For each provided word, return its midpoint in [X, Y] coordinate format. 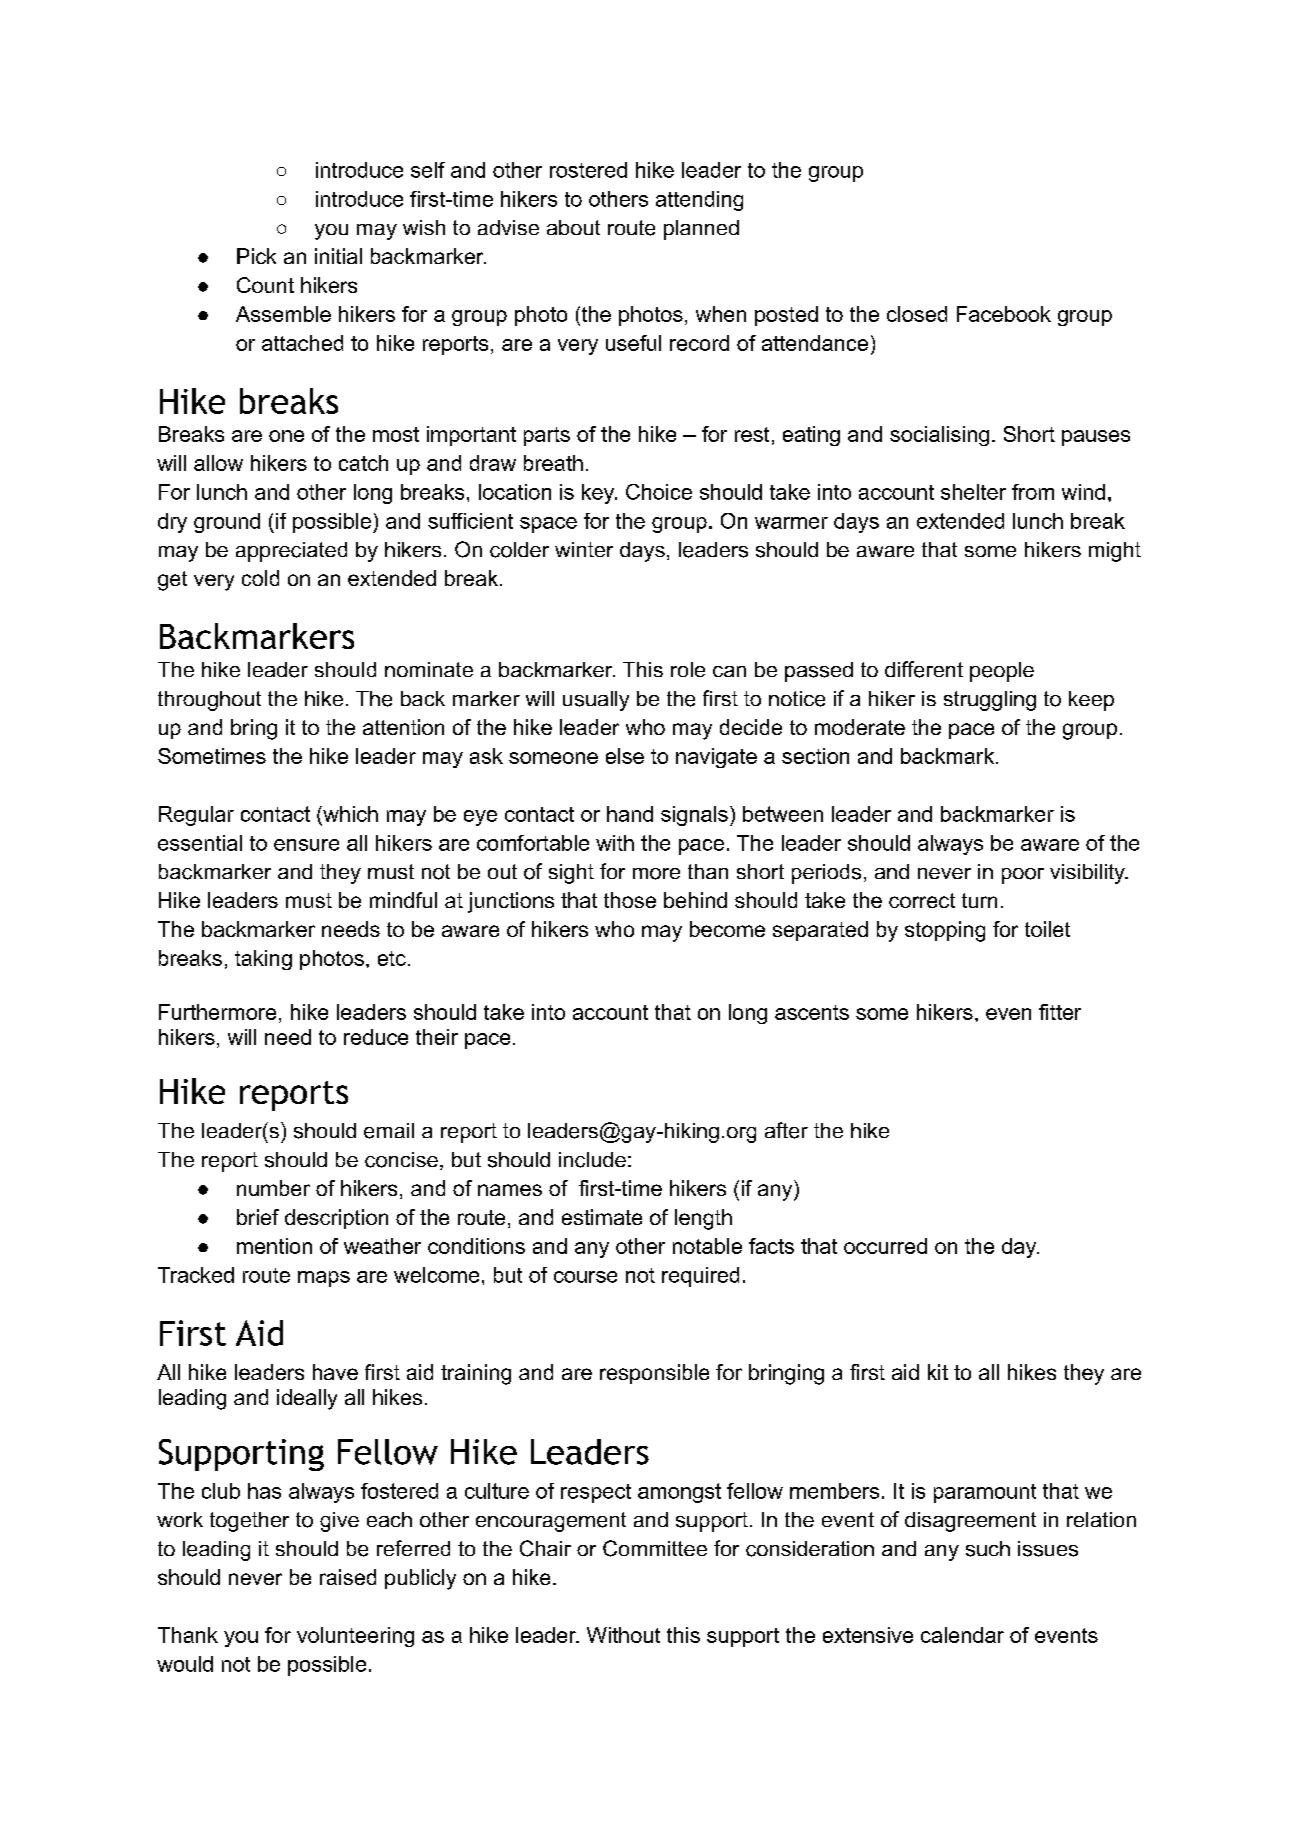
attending [699, 201]
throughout [209, 701]
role [688, 669]
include [592, 1160]
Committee [655, 1548]
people [1002, 672]
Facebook [1004, 314]
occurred [885, 1246]
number [273, 1188]
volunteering [355, 1637]
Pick [256, 256]
